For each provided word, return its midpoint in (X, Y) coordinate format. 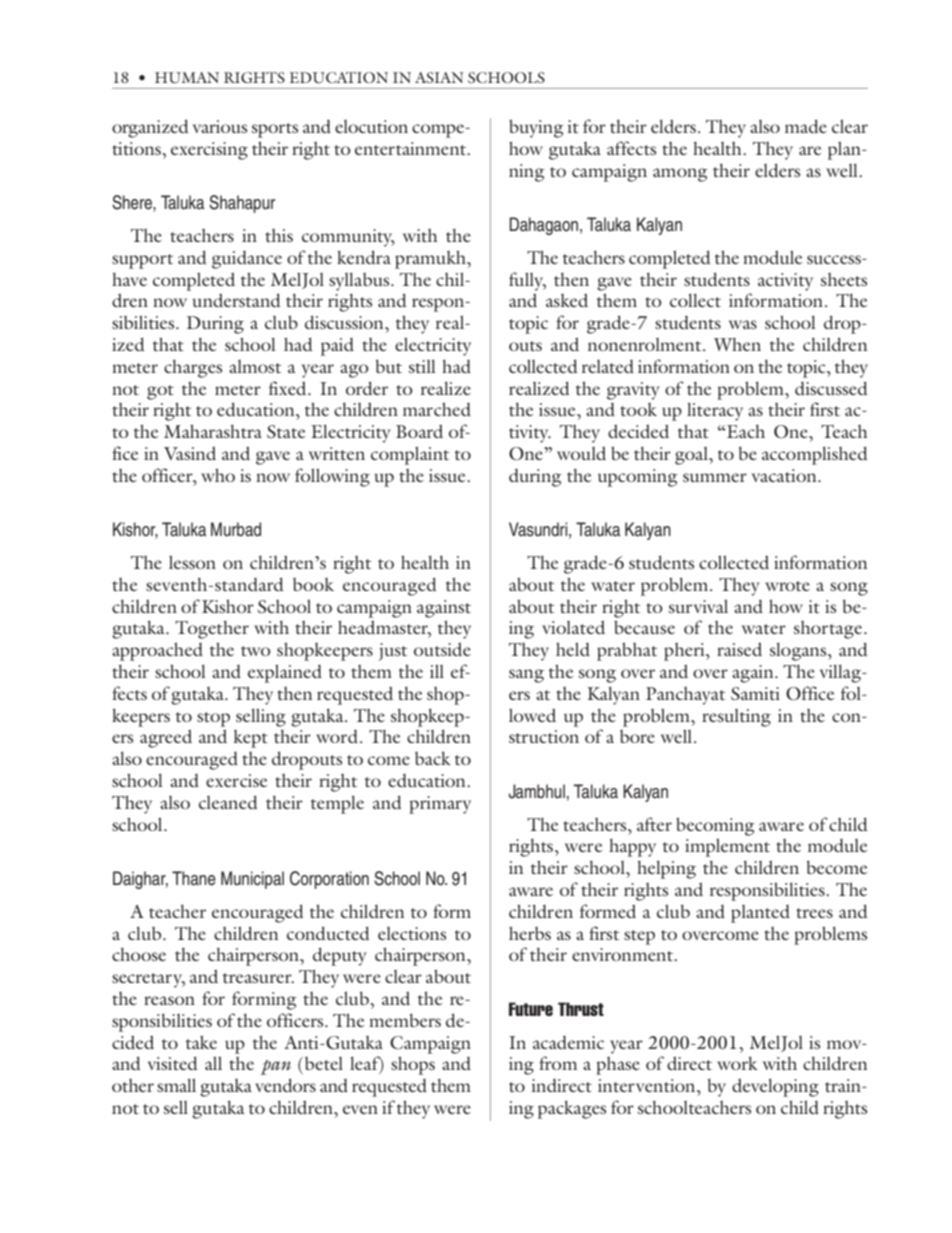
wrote (787, 586)
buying (536, 128)
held (573, 649)
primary (440, 805)
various (220, 126)
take (201, 1042)
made (806, 126)
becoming (715, 826)
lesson (192, 562)
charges (193, 368)
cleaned (228, 802)
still (422, 366)
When (737, 344)
